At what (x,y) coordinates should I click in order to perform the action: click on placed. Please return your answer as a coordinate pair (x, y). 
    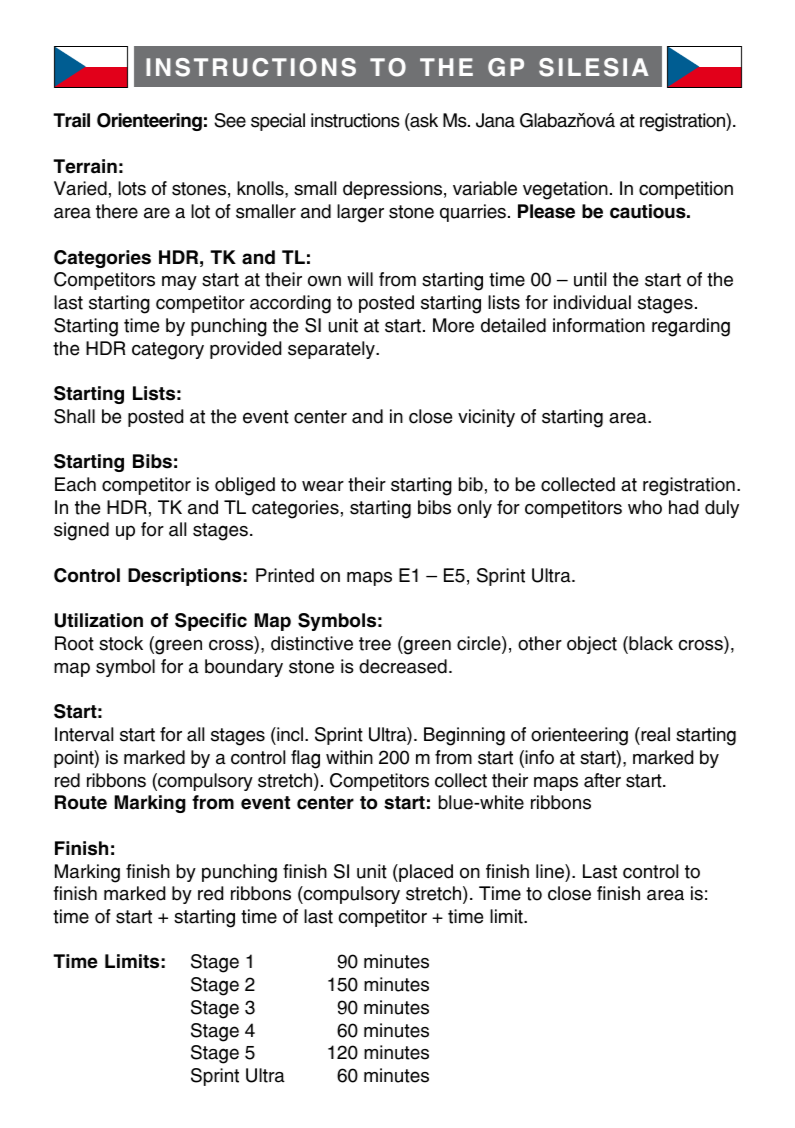
    Looking at the image, I should click on (425, 873).
